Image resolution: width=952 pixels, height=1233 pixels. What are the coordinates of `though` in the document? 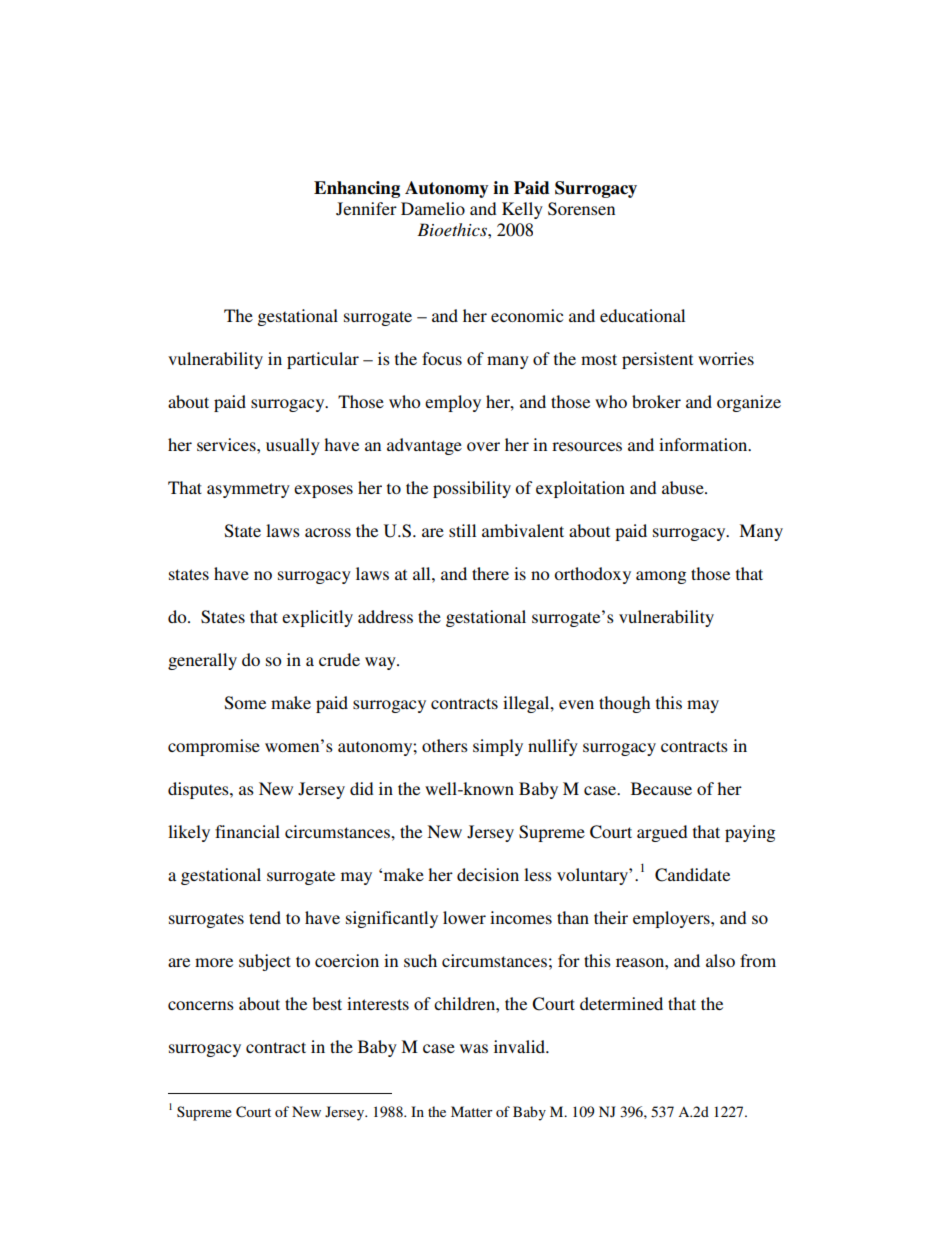 It's located at (624, 704).
